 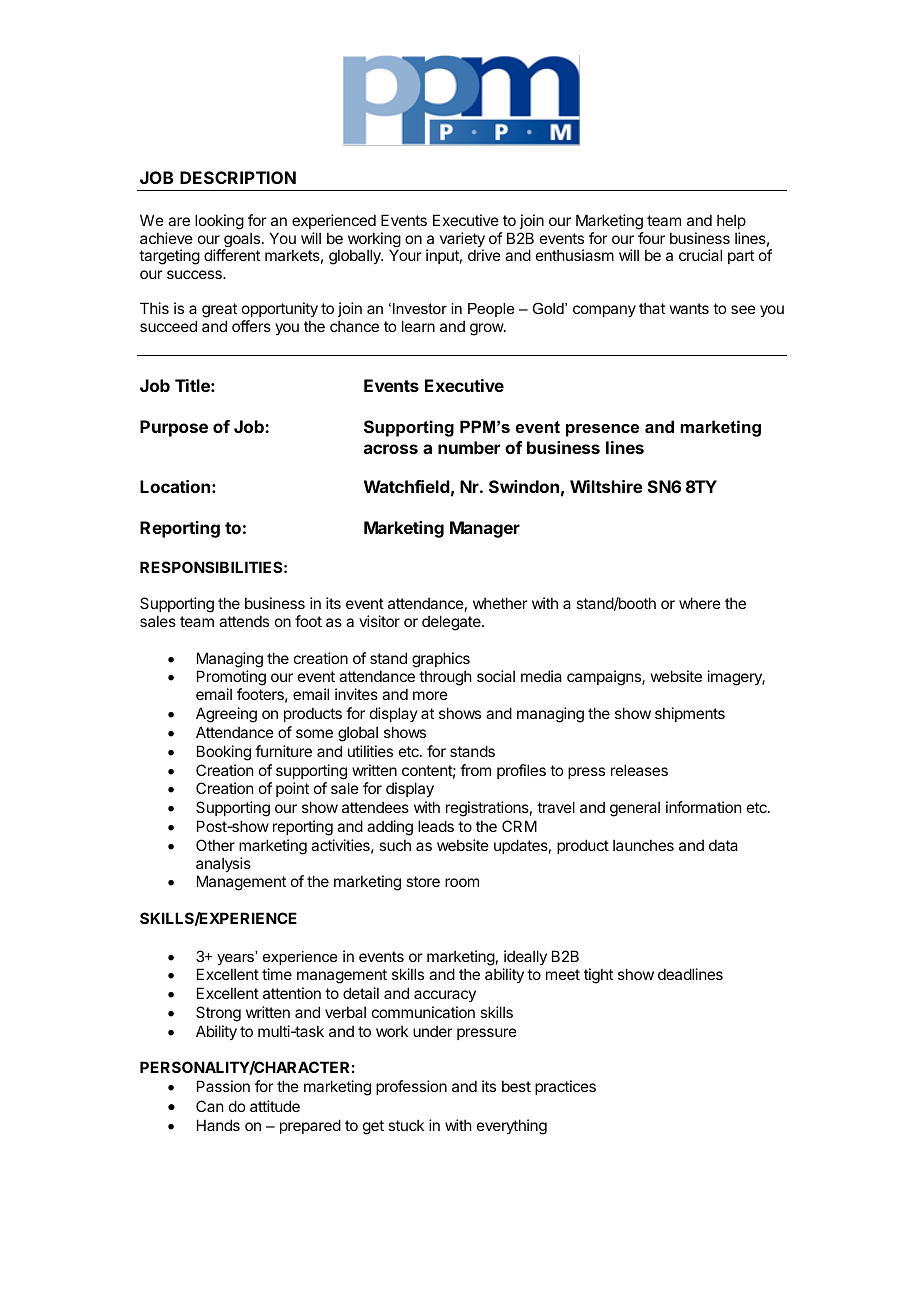 What do you see at coordinates (487, 329) in the screenshot?
I see `grow` at bounding box center [487, 329].
